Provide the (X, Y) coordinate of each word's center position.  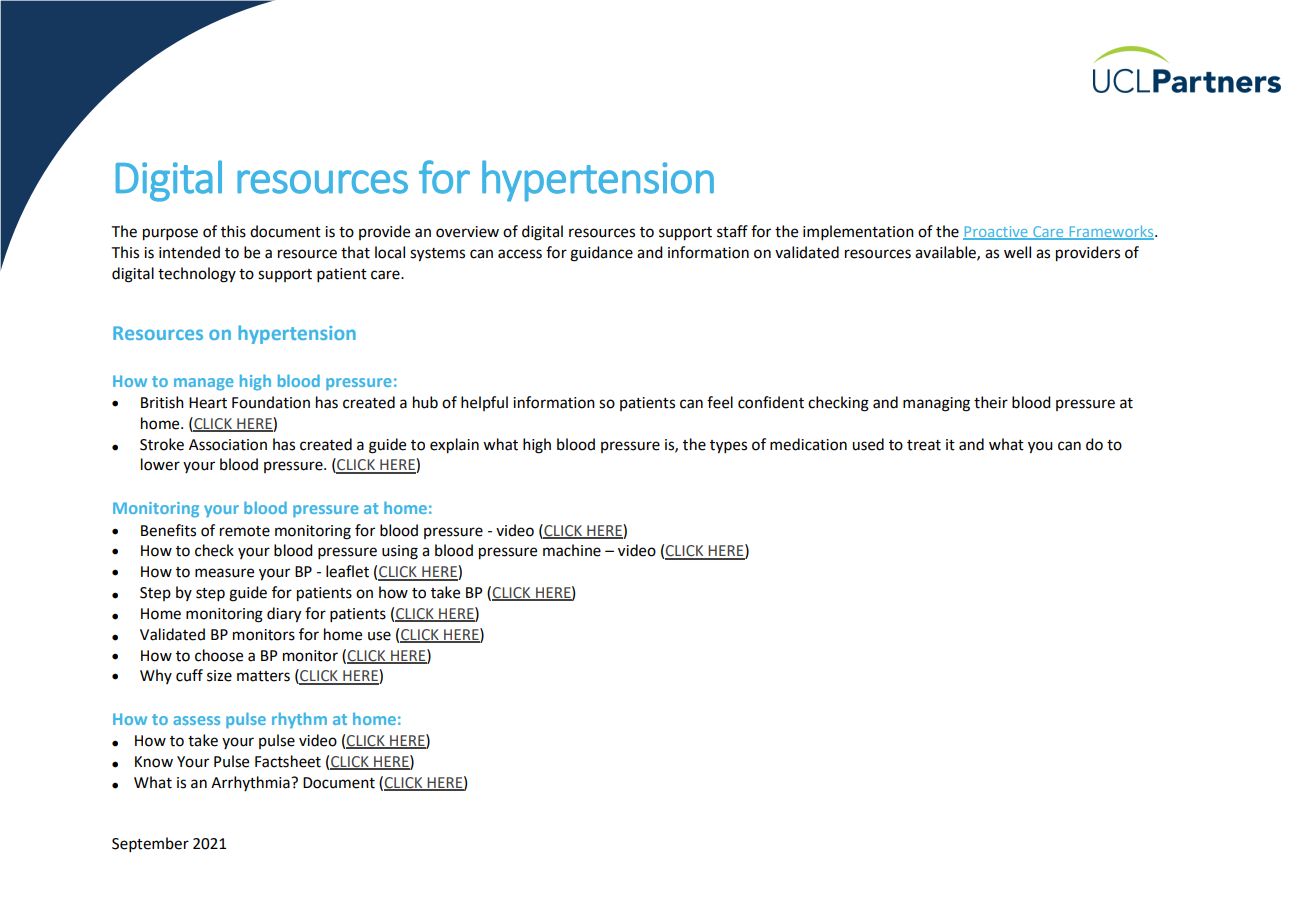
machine (572, 550)
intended (189, 252)
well (1017, 252)
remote (245, 531)
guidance (601, 254)
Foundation (271, 402)
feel (720, 402)
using (400, 552)
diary (284, 615)
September (150, 844)
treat (924, 445)
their (991, 402)
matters (263, 676)
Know (154, 762)
